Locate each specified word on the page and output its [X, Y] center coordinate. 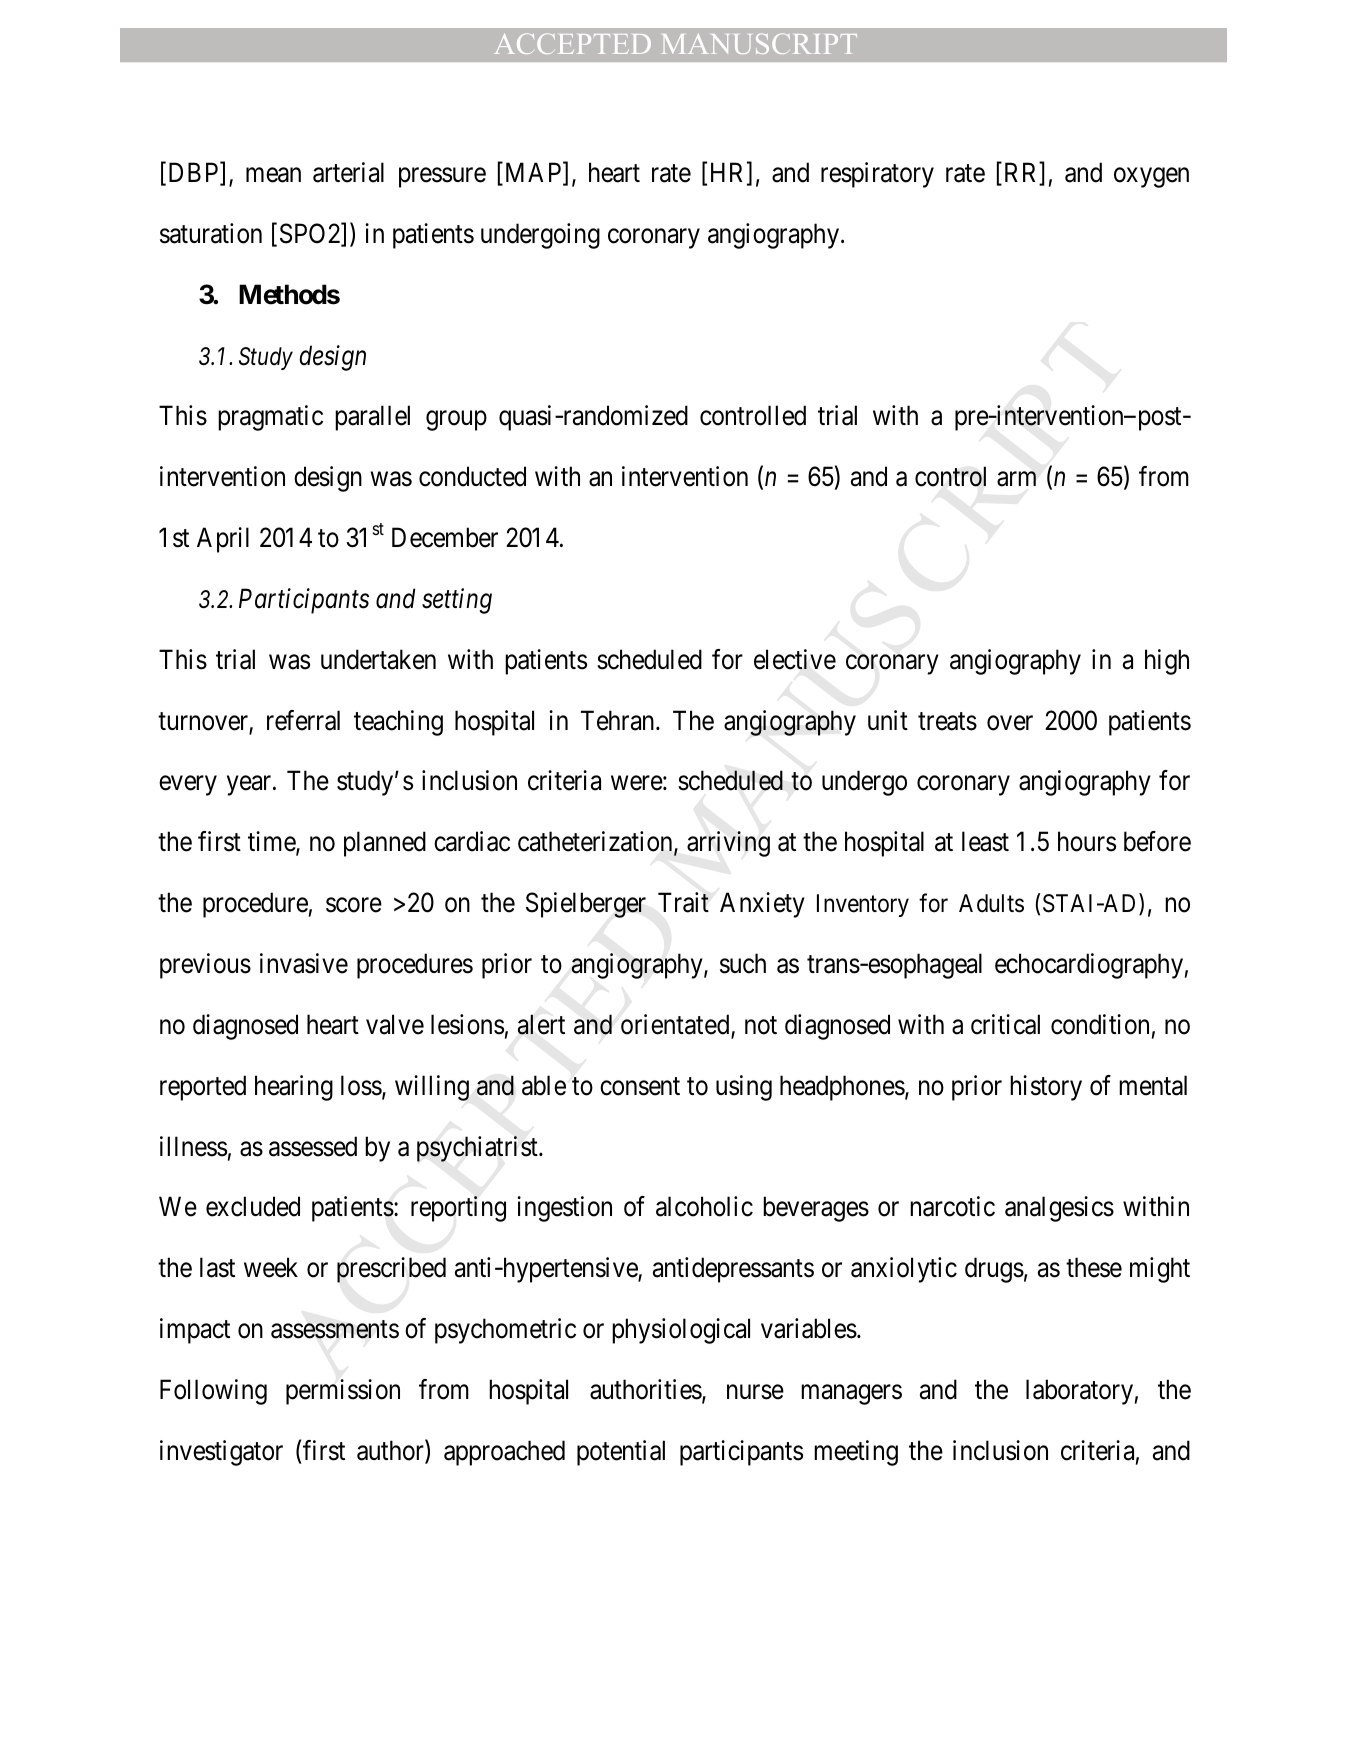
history [1046, 1088]
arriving [728, 844]
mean [273, 175]
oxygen [1151, 178]
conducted [472, 476]
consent [640, 1086]
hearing [294, 1088]
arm [1016, 479]
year [250, 786]
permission [343, 1392]
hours [1087, 841]
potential [621, 1453]
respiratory [877, 175]
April [223, 540]
